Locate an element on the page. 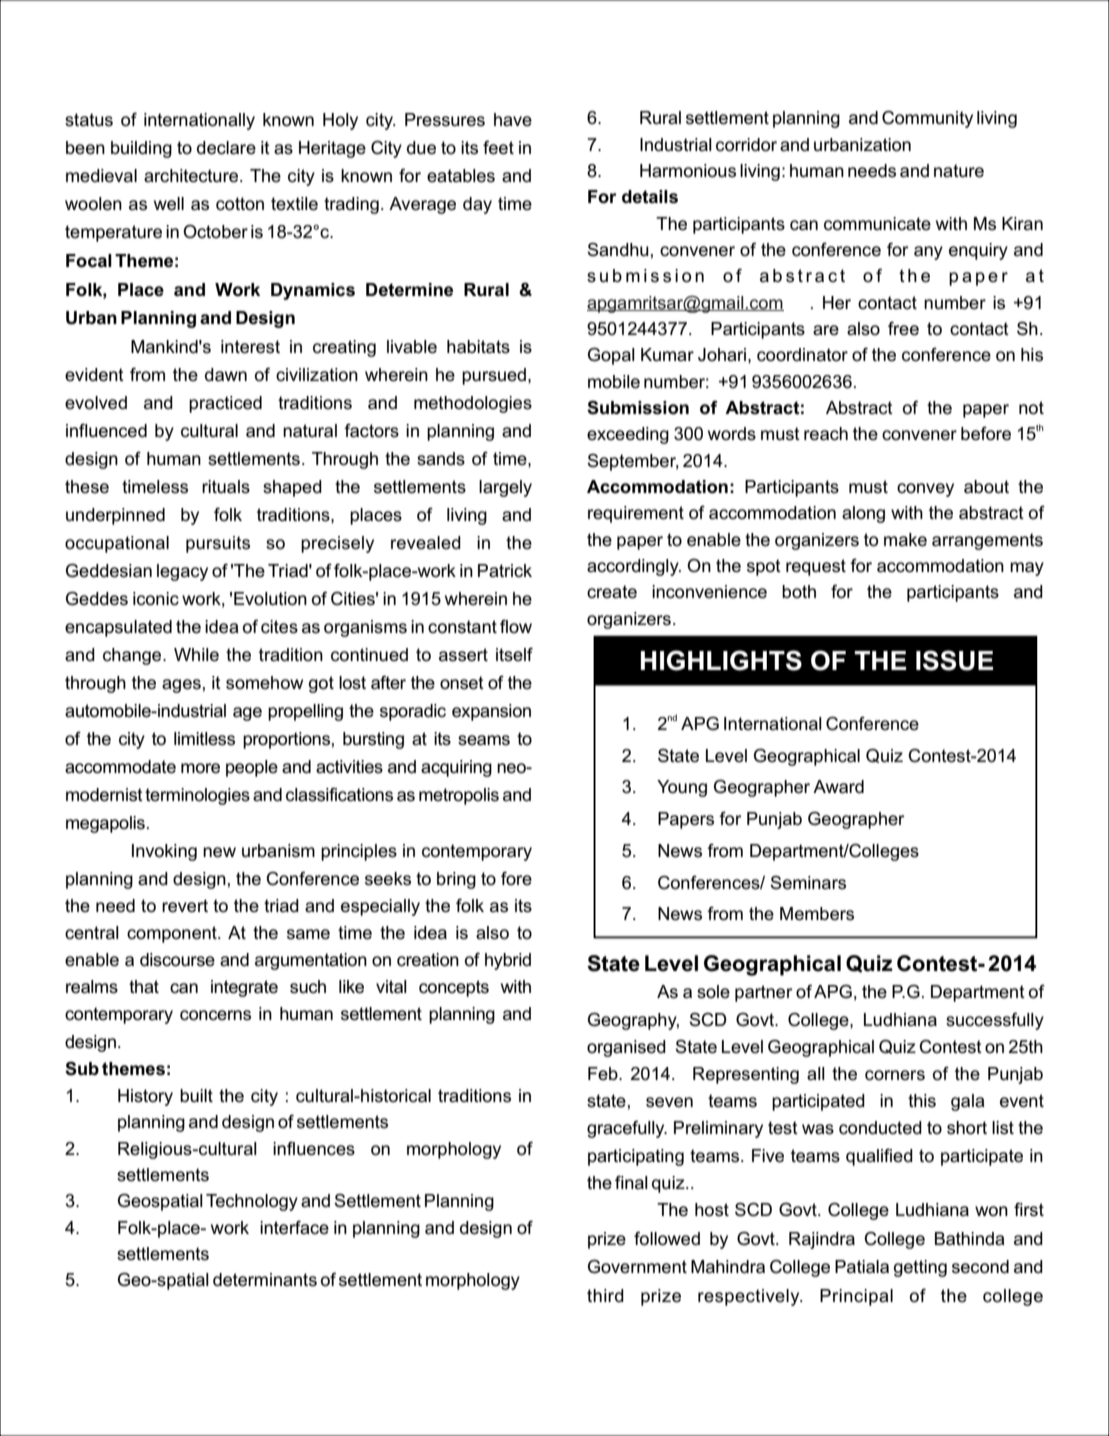 The image size is (1109, 1436). largely is located at coordinates (505, 488).
